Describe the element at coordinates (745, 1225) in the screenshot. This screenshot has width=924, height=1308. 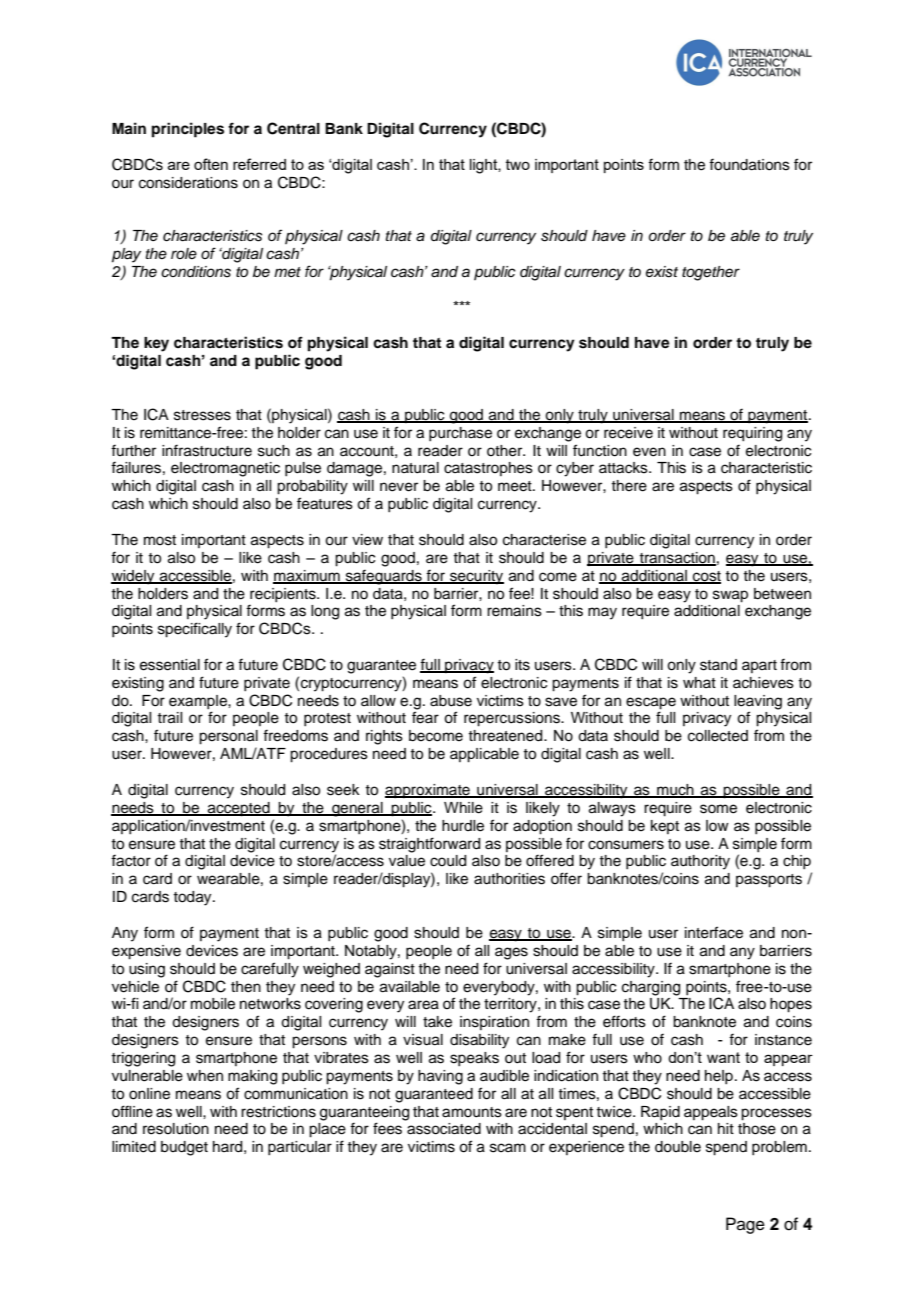
I see `Page` at that location.
